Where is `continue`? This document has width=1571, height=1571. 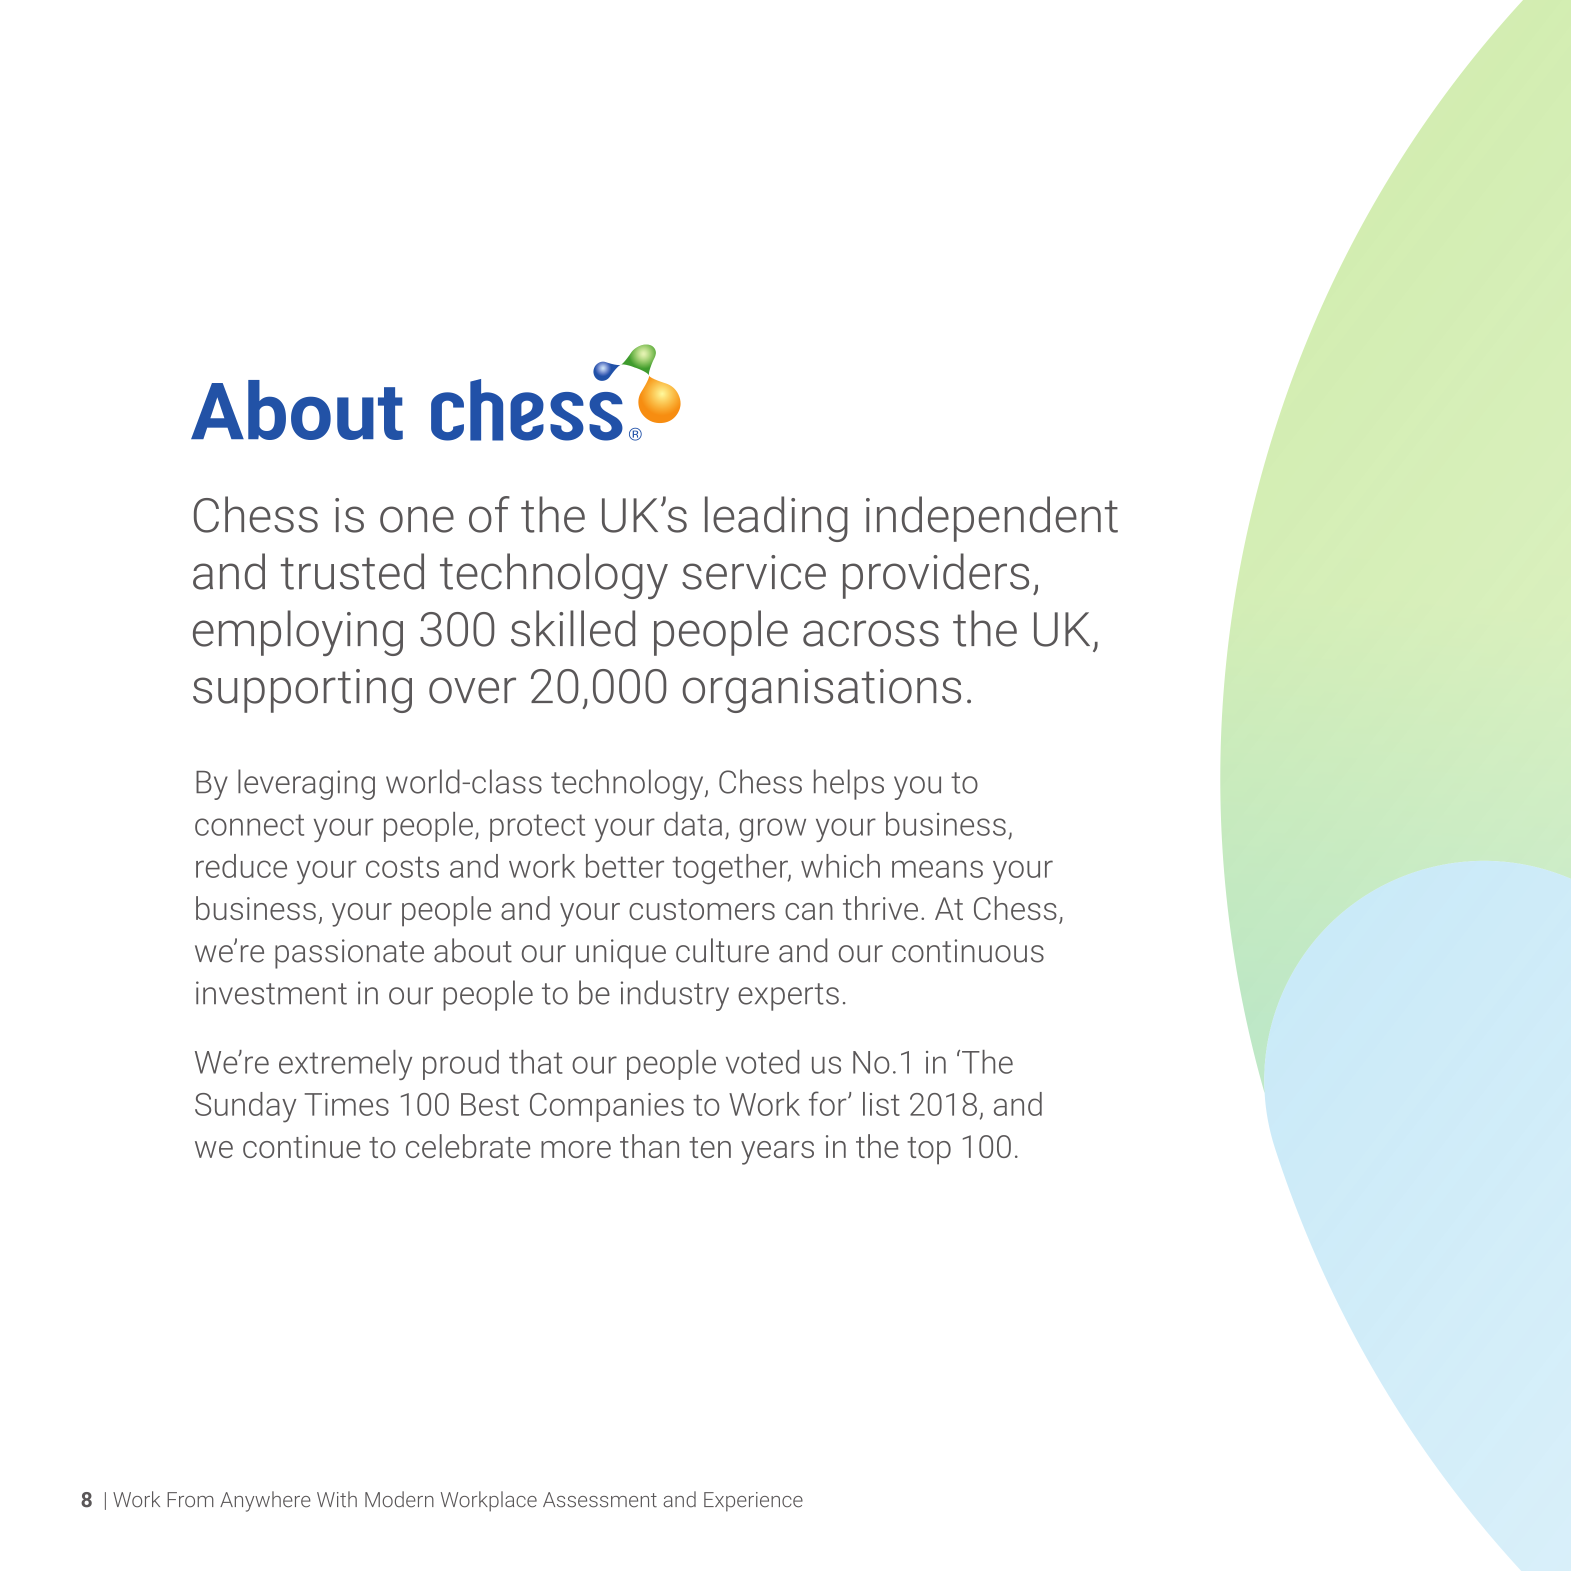
continue is located at coordinates (301, 1146).
